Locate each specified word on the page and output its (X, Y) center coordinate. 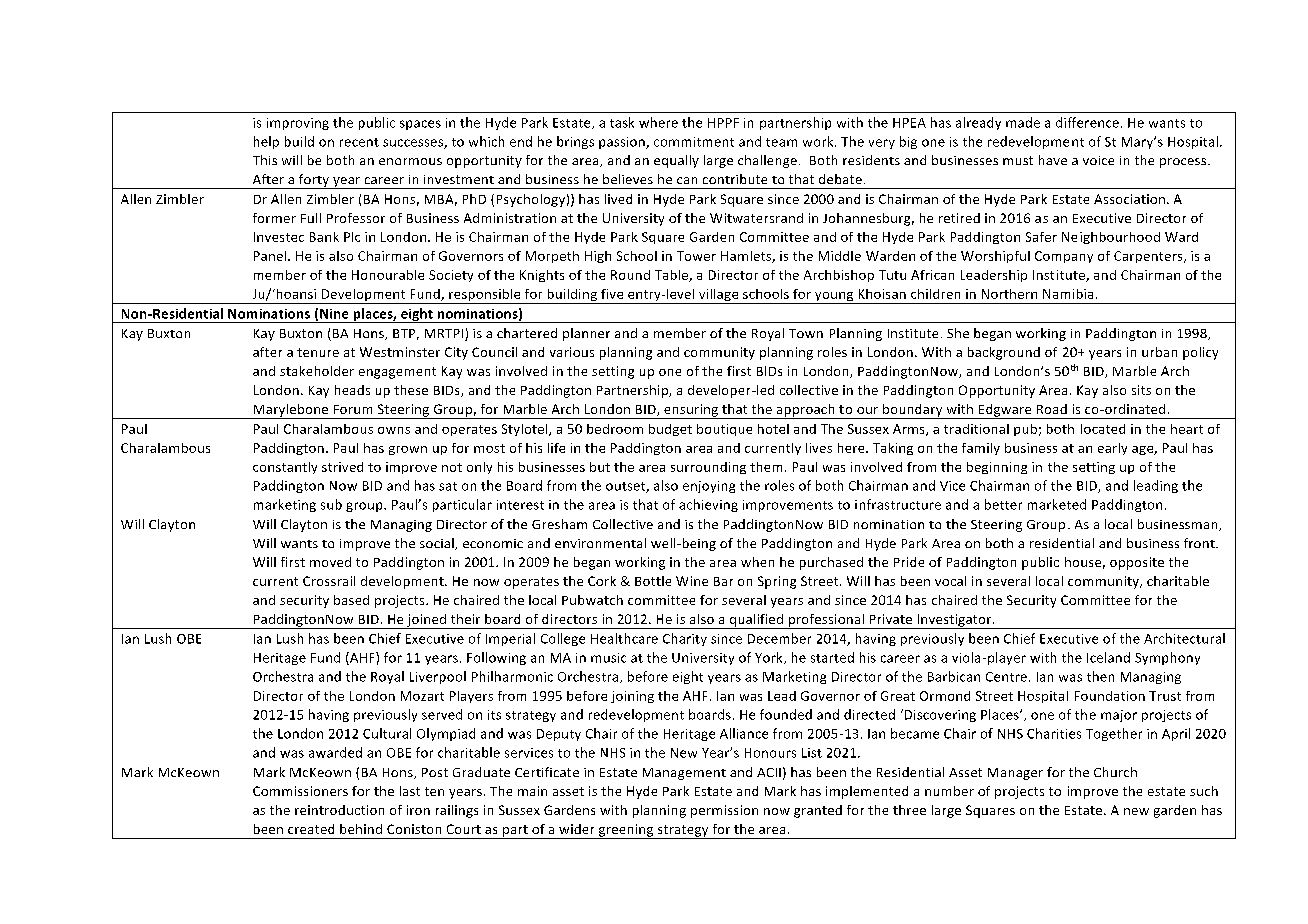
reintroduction (339, 810)
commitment (694, 142)
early (1112, 449)
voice (1098, 160)
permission (724, 811)
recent (359, 142)
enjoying (709, 487)
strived (342, 467)
